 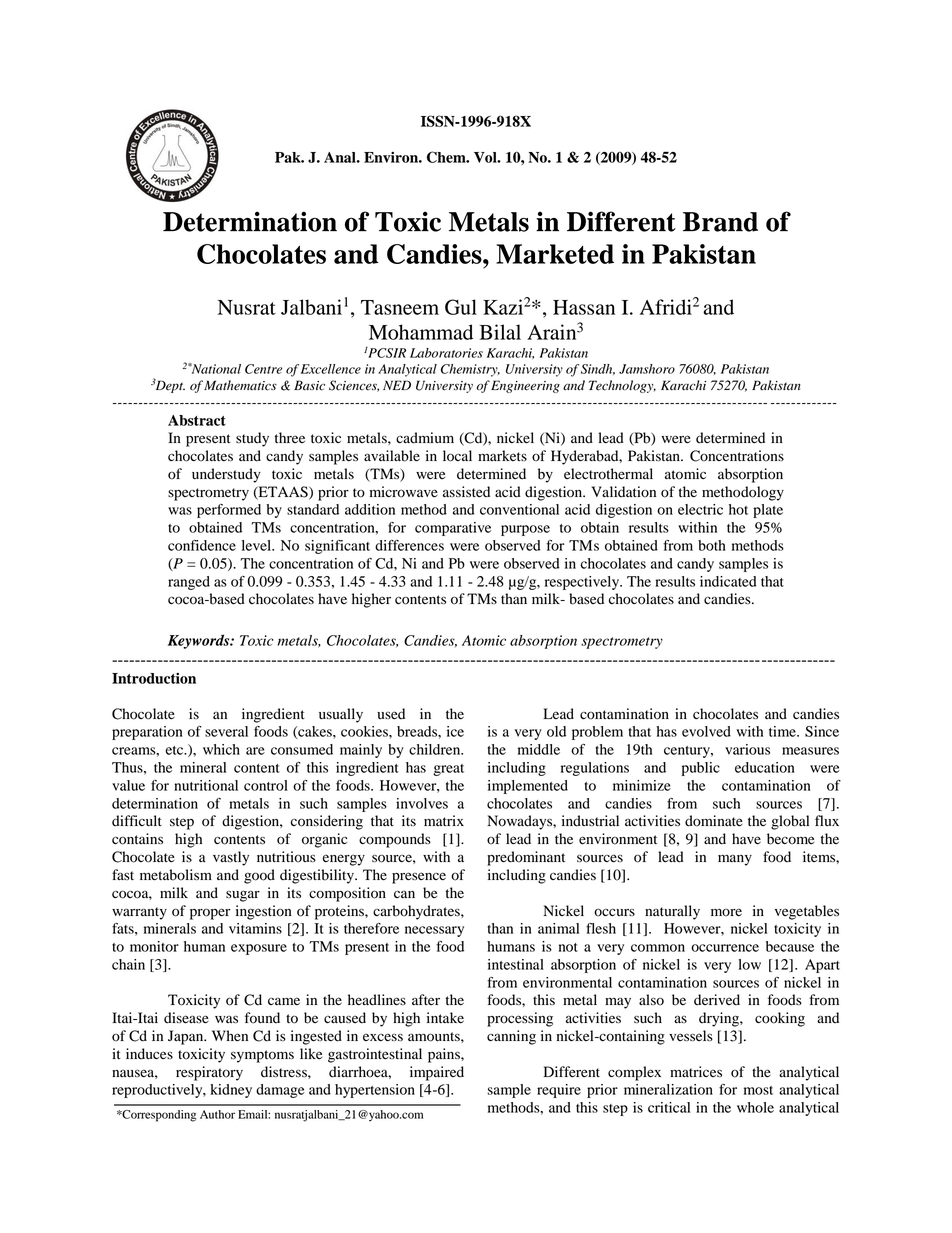 What do you see at coordinates (453, 529) in the screenshot?
I see `comparative` at bounding box center [453, 529].
